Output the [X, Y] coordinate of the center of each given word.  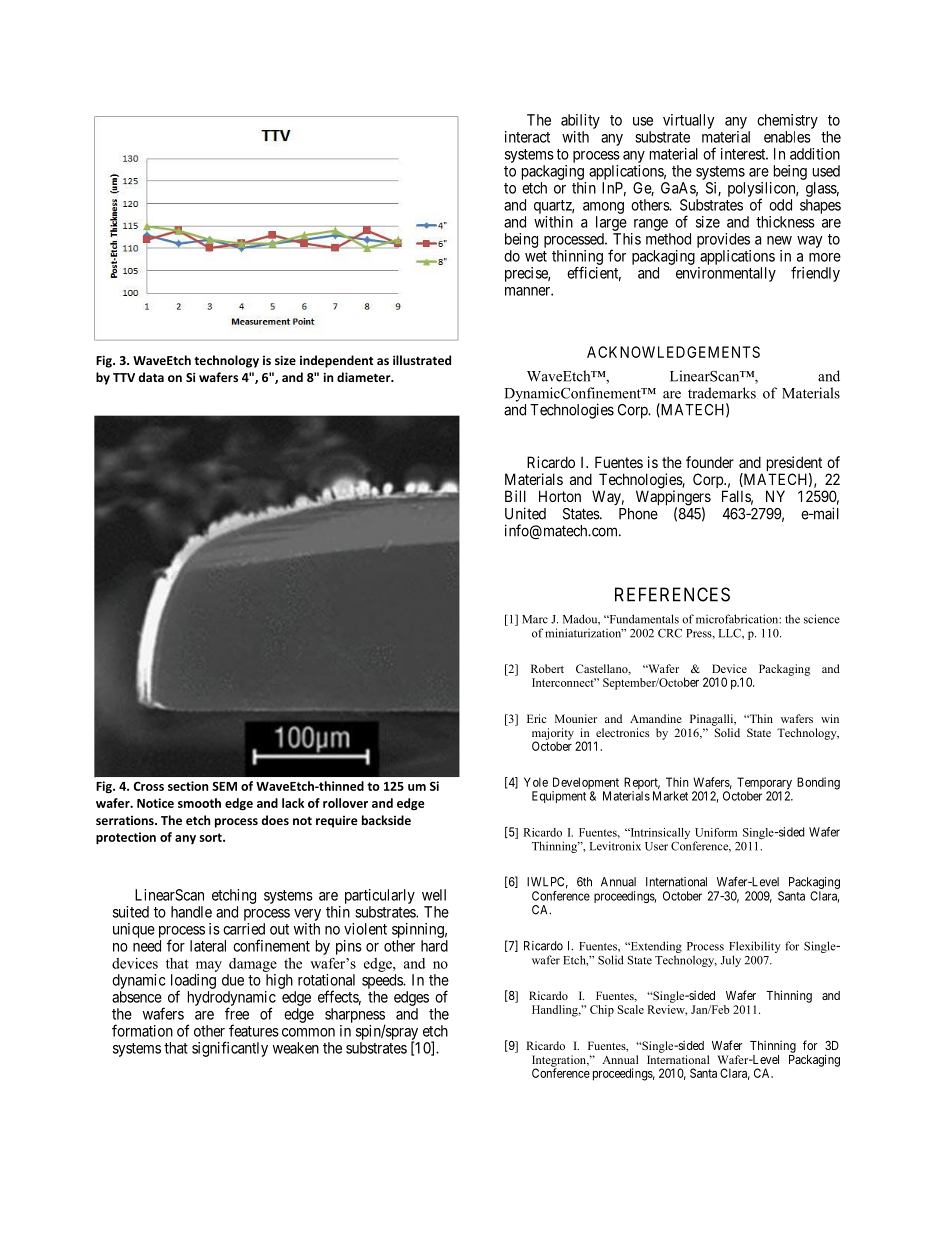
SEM [224, 786]
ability [580, 121]
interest [744, 154]
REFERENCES [672, 594]
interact [527, 137]
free [237, 1013]
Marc [535, 619]
